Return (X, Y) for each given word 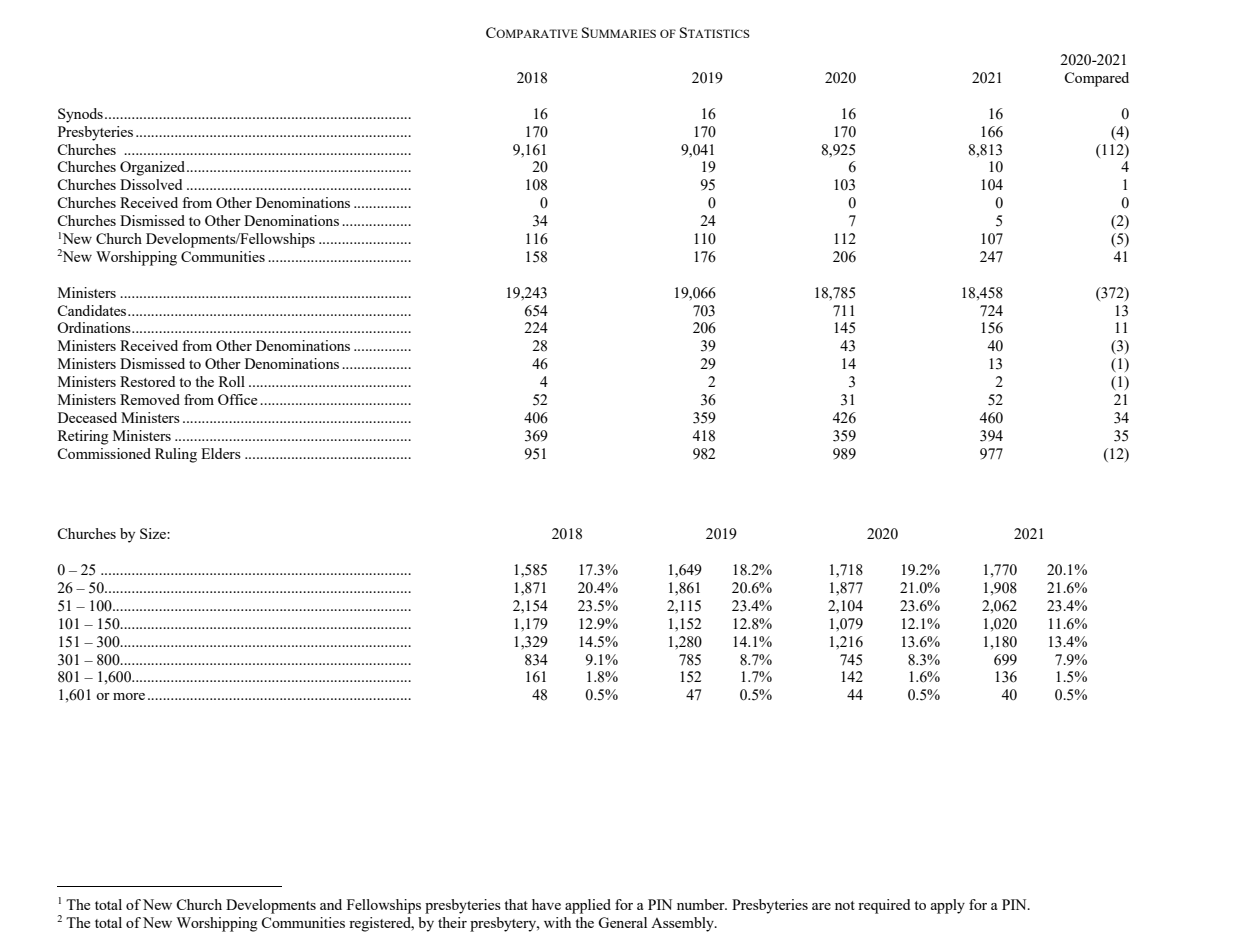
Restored (147, 381)
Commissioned (104, 453)
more (129, 696)
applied (588, 906)
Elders (221, 453)
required (884, 906)
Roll (232, 381)
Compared (1096, 79)
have (546, 904)
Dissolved (151, 184)
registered (381, 924)
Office (237, 399)
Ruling (176, 455)
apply (948, 906)
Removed (150, 399)
